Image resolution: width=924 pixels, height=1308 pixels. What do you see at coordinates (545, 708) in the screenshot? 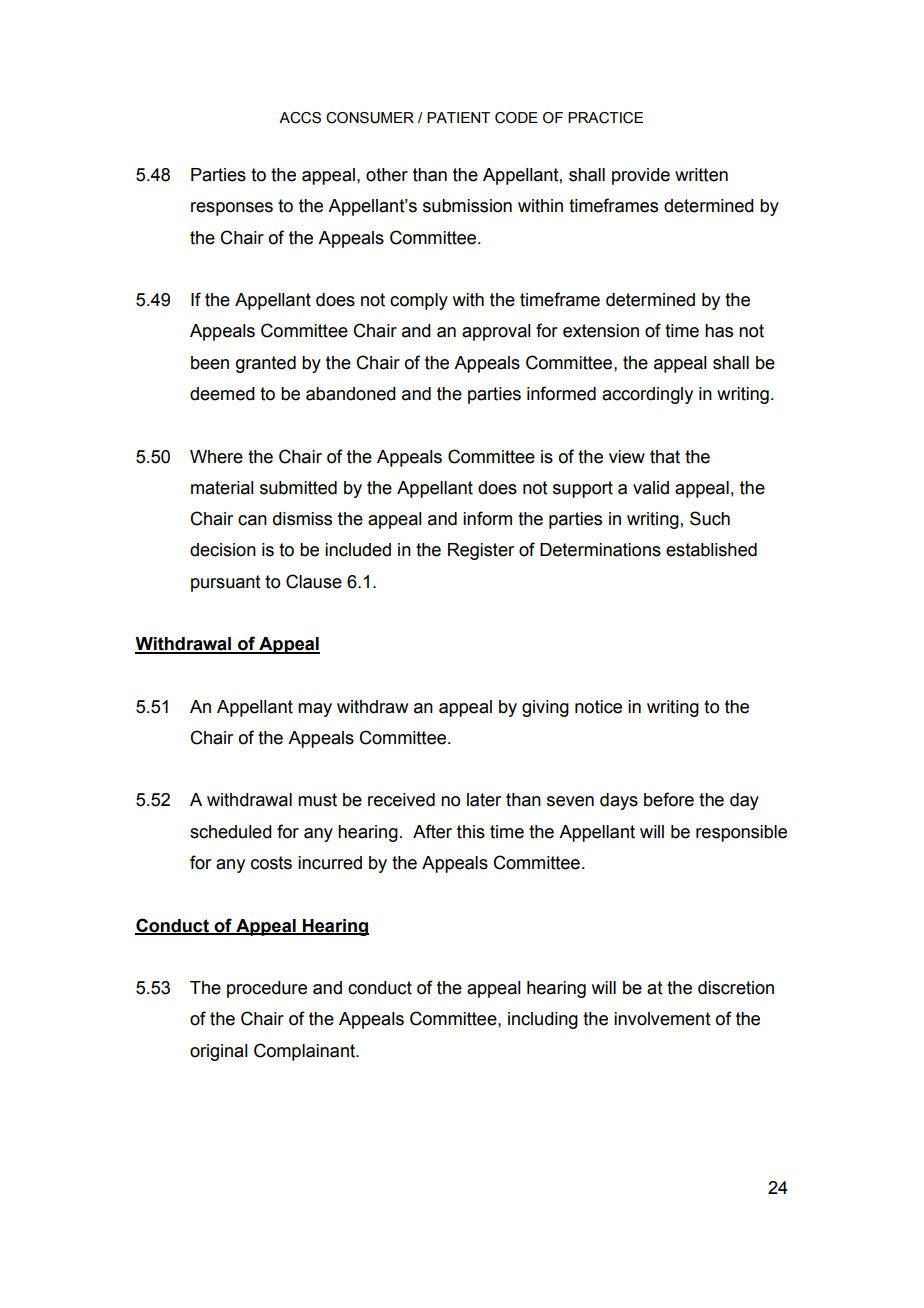
I see `giving` at bounding box center [545, 708].
